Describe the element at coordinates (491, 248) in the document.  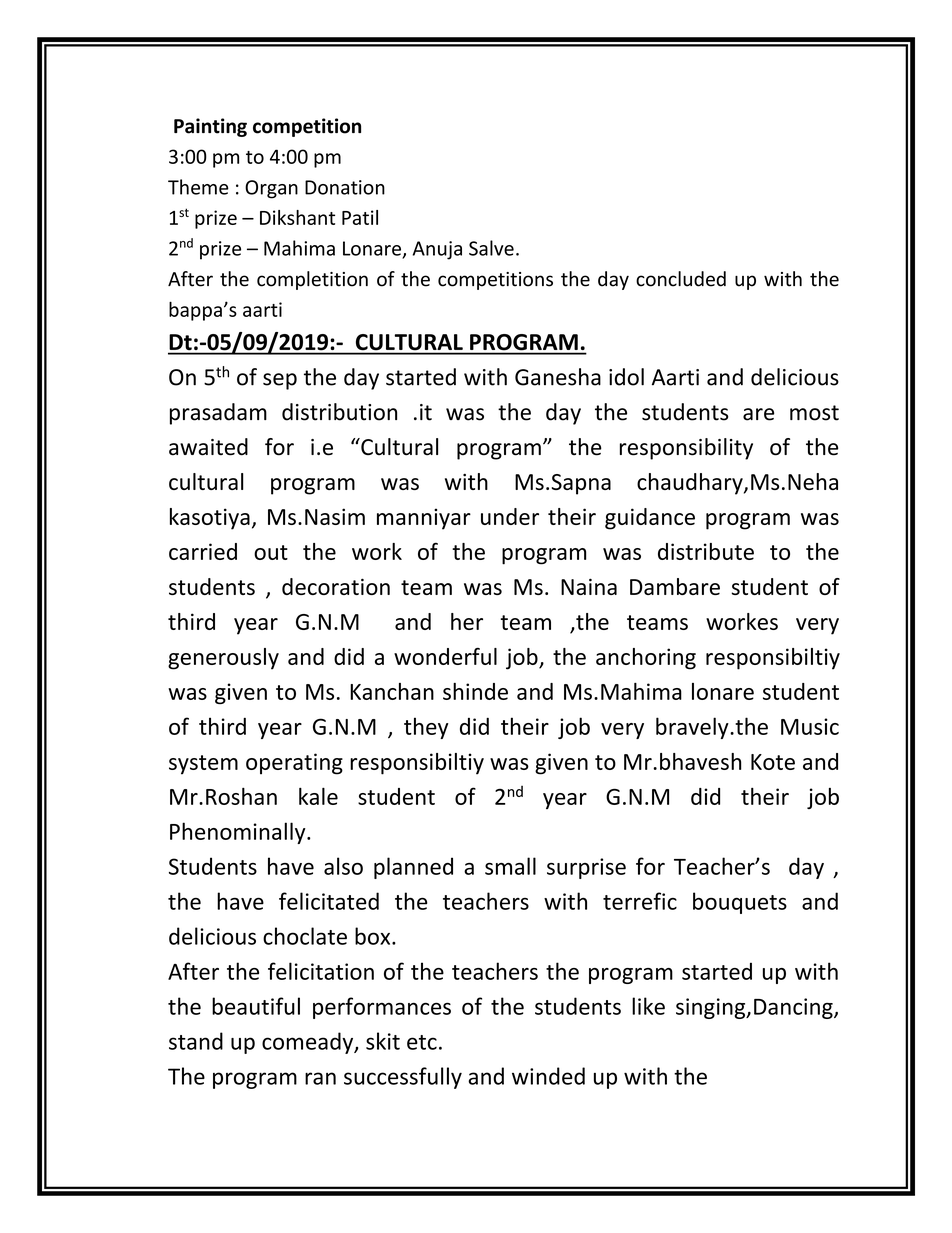
I see `Salve` at that location.
